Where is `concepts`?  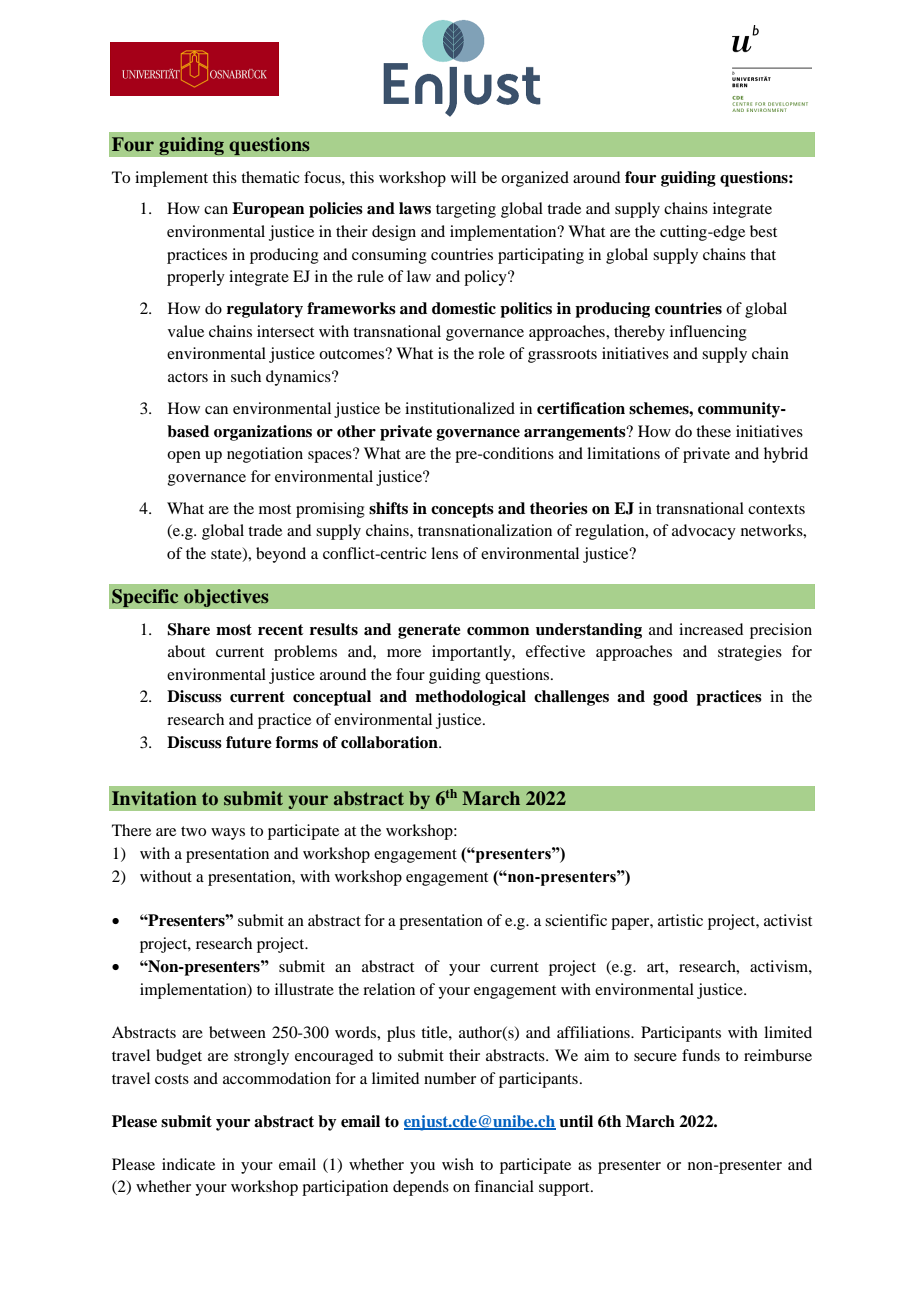
concepts is located at coordinates (462, 510).
